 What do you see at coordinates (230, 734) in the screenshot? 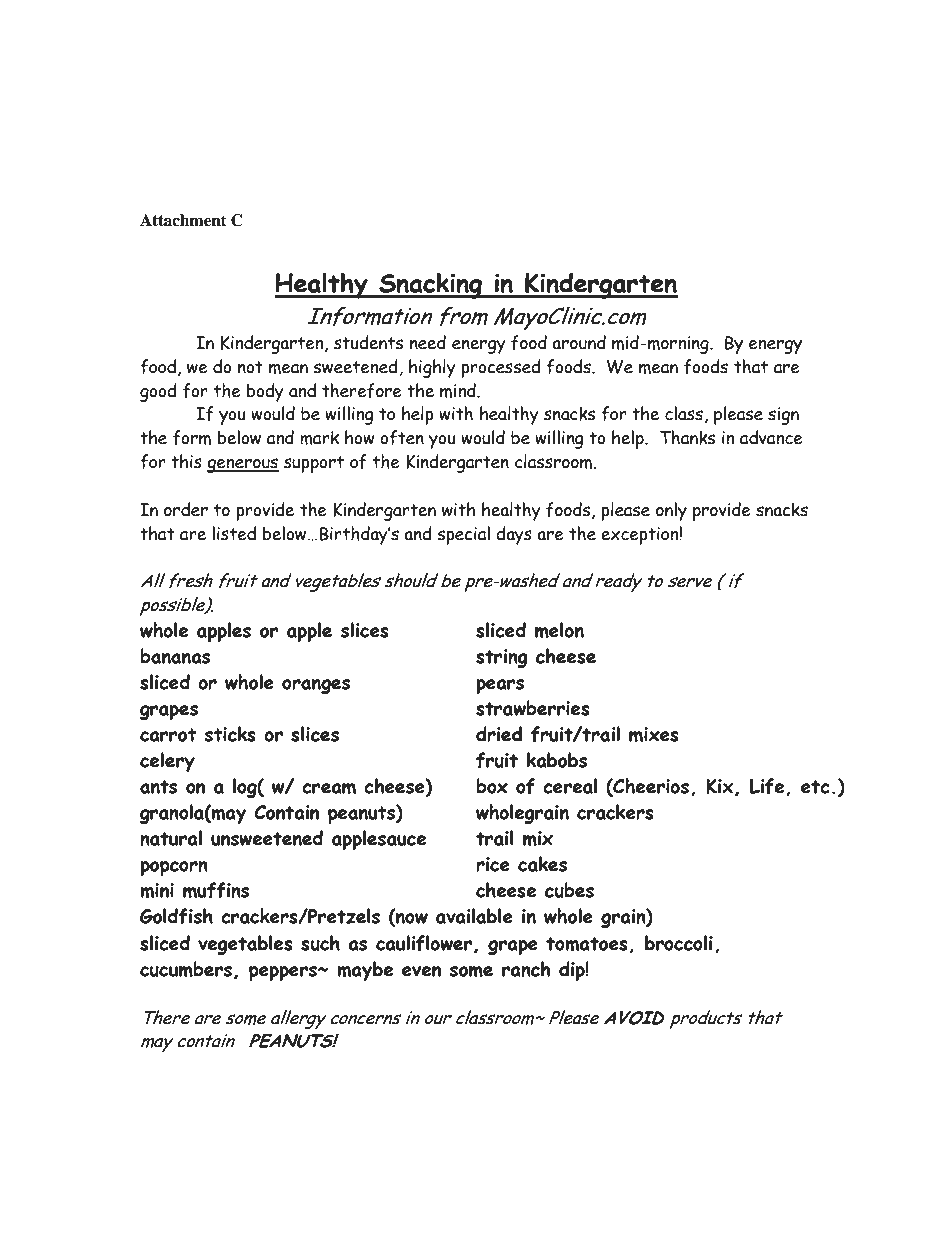
I see `sticks` at bounding box center [230, 734].
